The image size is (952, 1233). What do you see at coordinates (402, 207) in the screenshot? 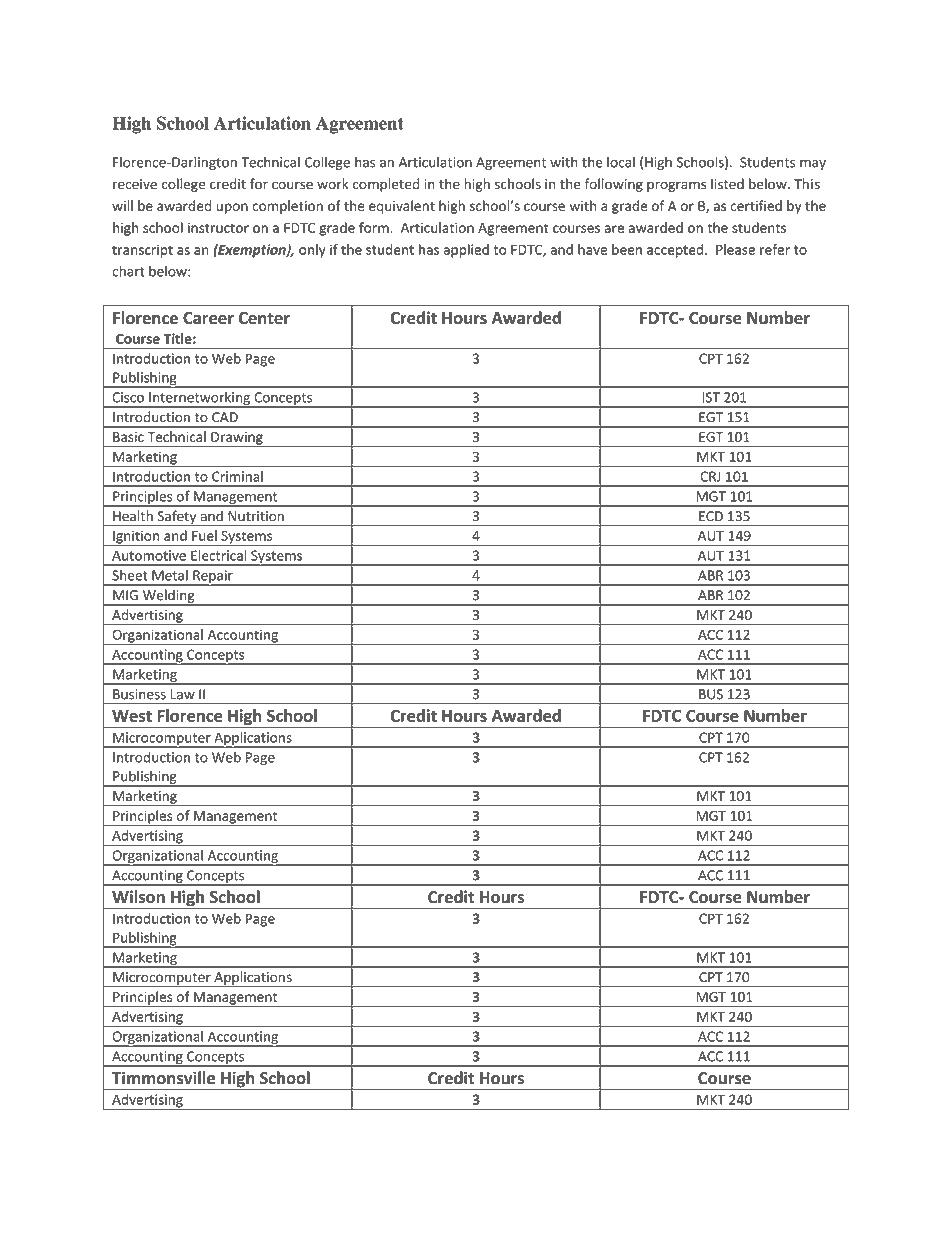
I see `equivalent` at bounding box center [402, 207].
